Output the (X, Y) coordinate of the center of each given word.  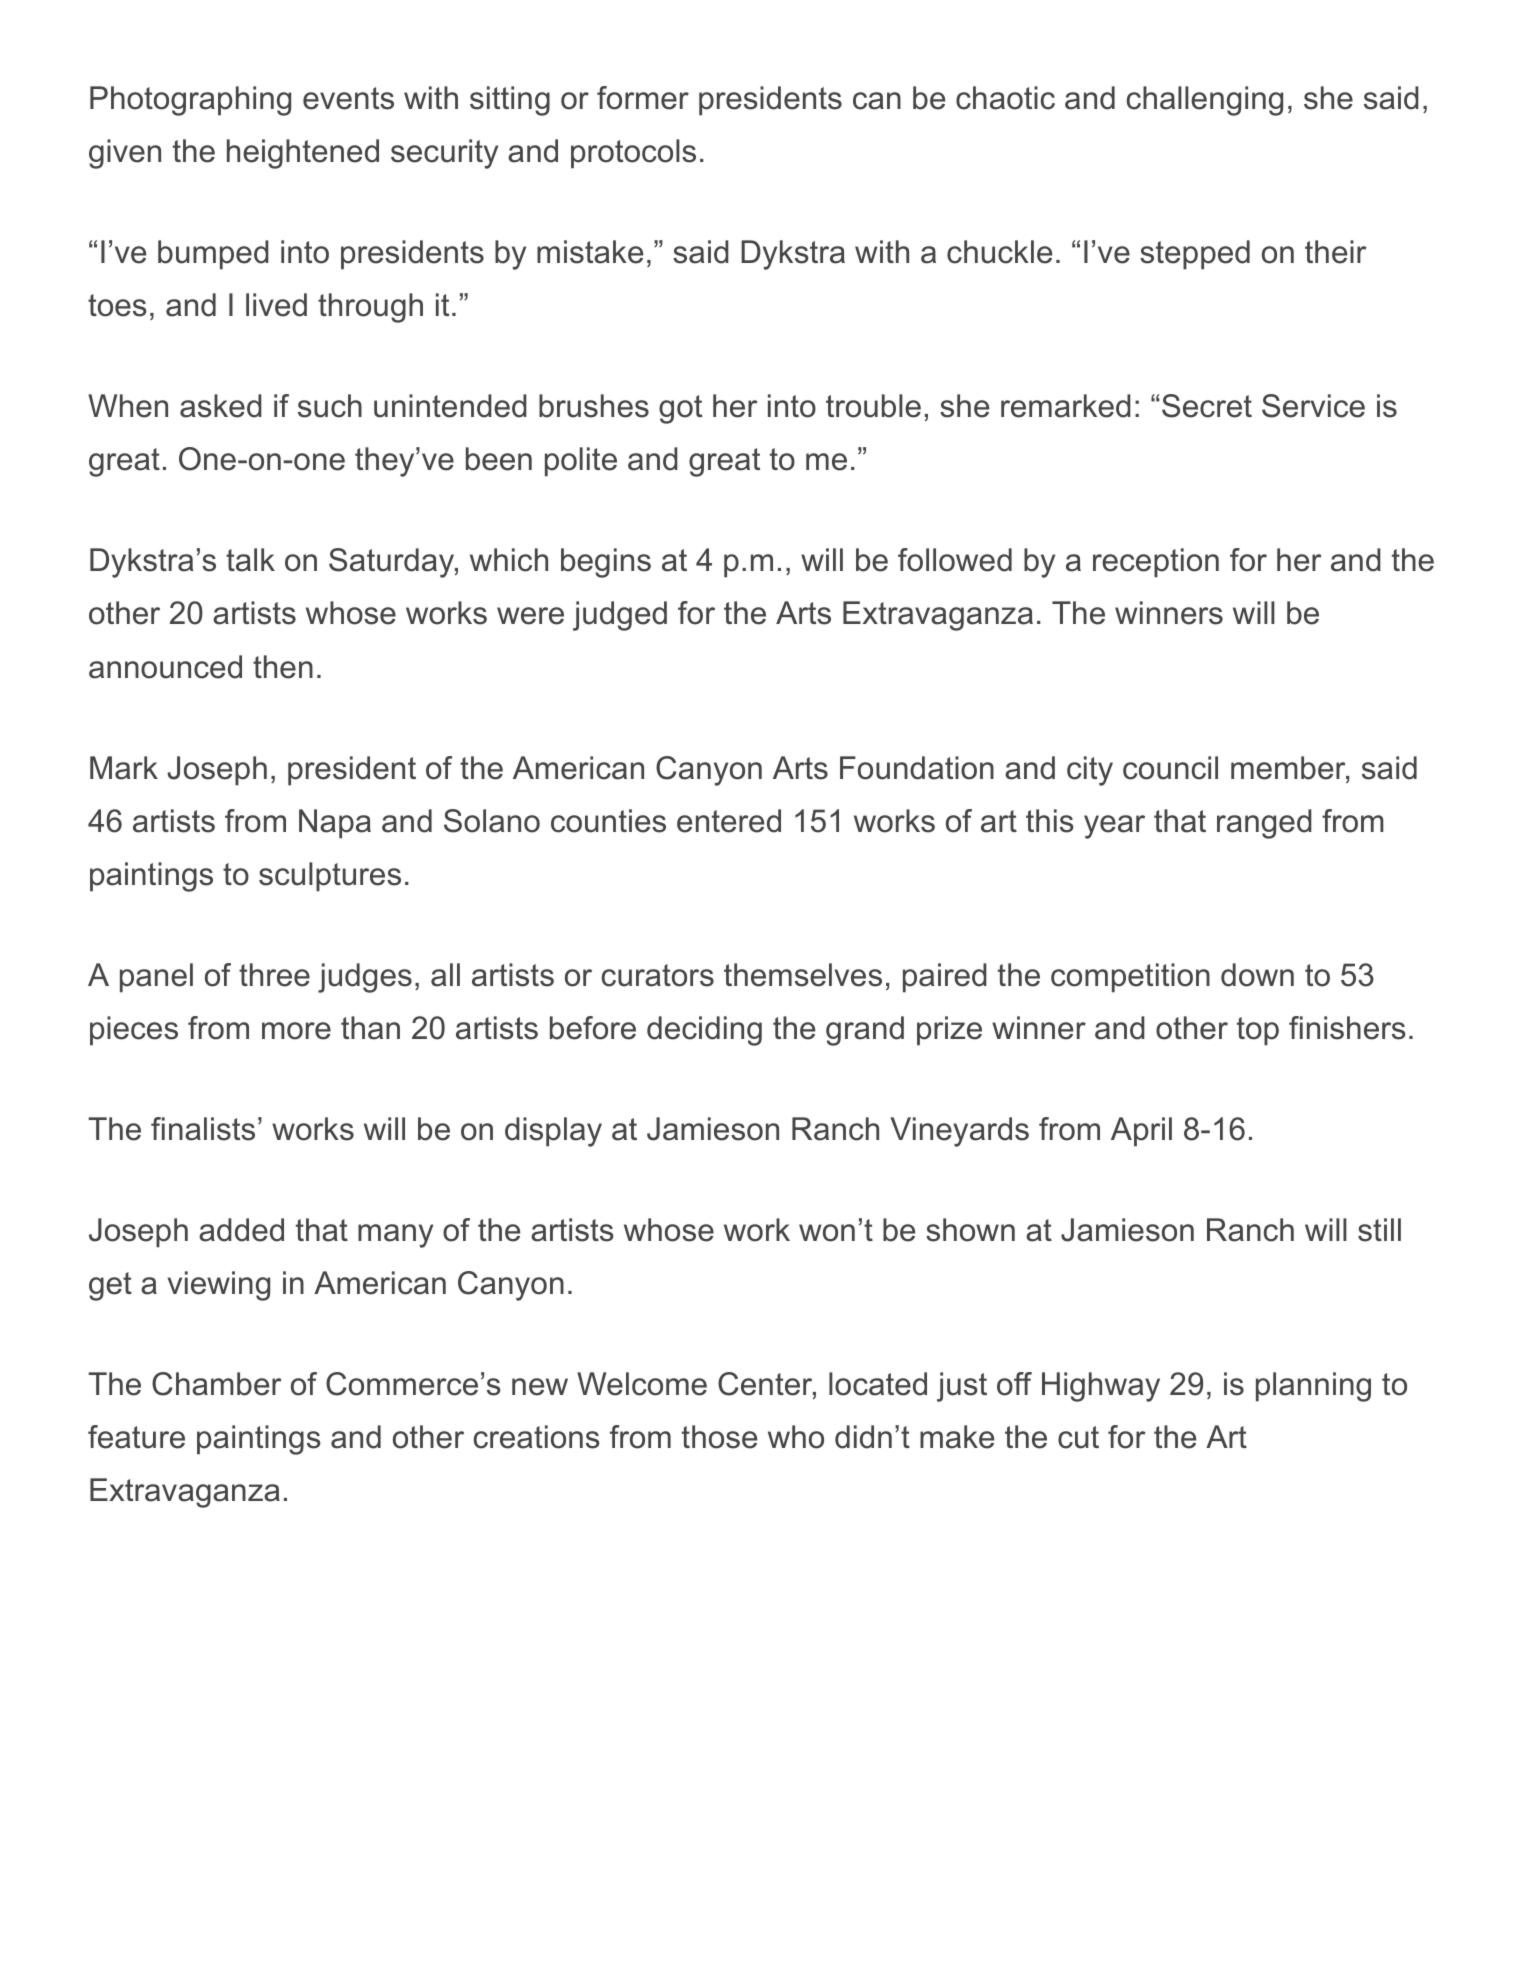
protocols (633, 154)
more (296, 1031)
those (719, 1437)
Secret (1207, 406)
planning (1313, 1387)
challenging (1205, 101)
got (680, 409)
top (1258, 1031)
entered (729, 821)
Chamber (217, 1384)
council (1170, 768)
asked (221, 406)
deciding (704, 1031)
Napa (335, 824)
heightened (303, 154)
